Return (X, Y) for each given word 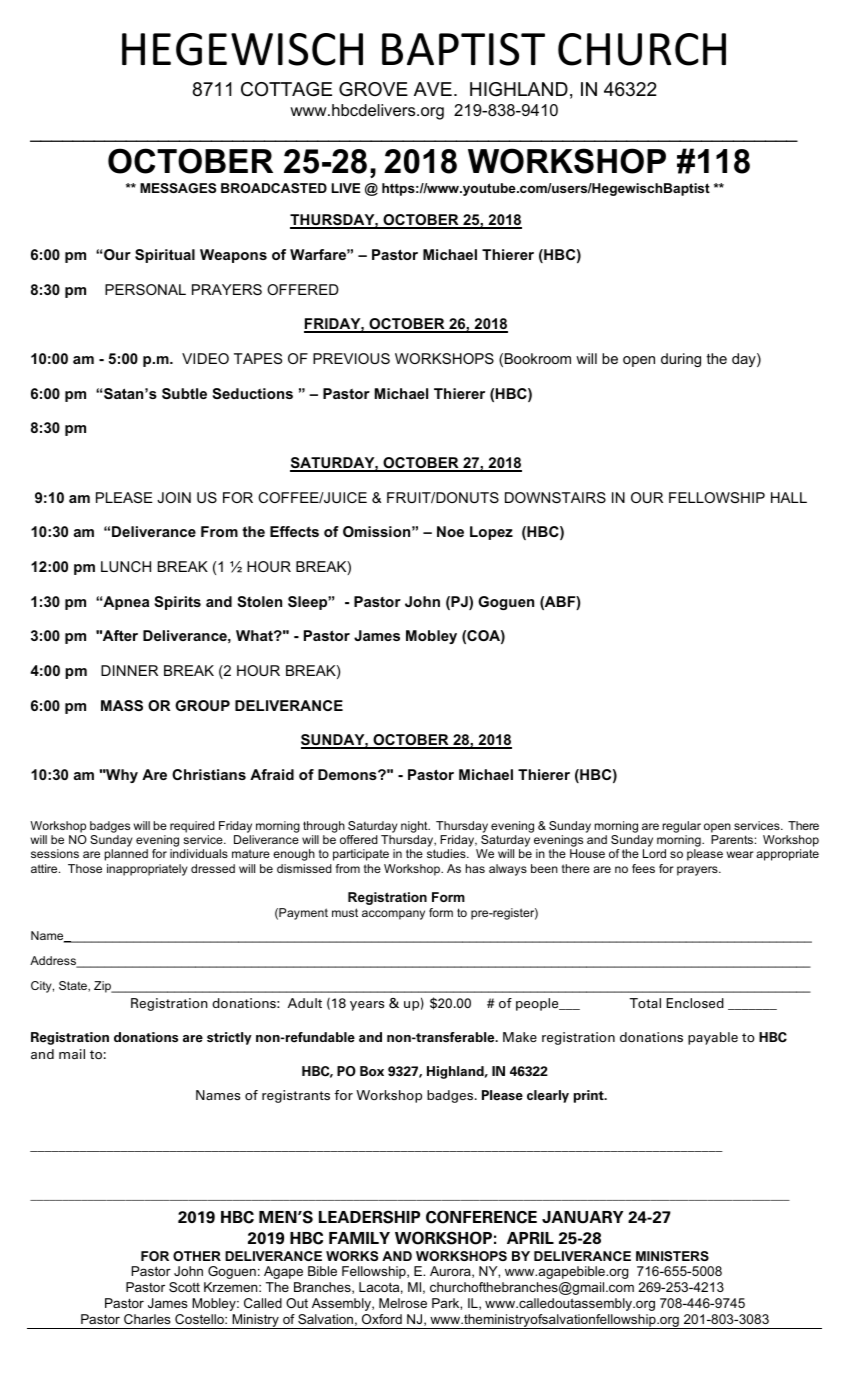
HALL (789, 497)
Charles (147, 1319)
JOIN (174, 497)
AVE (433, 89)
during (681, 360)
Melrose (403, 1303)
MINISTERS (672, 1256)
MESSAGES (178, 188)
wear (740, 854)
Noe (450, 531)
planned (126, 855)
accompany (393, 915)
